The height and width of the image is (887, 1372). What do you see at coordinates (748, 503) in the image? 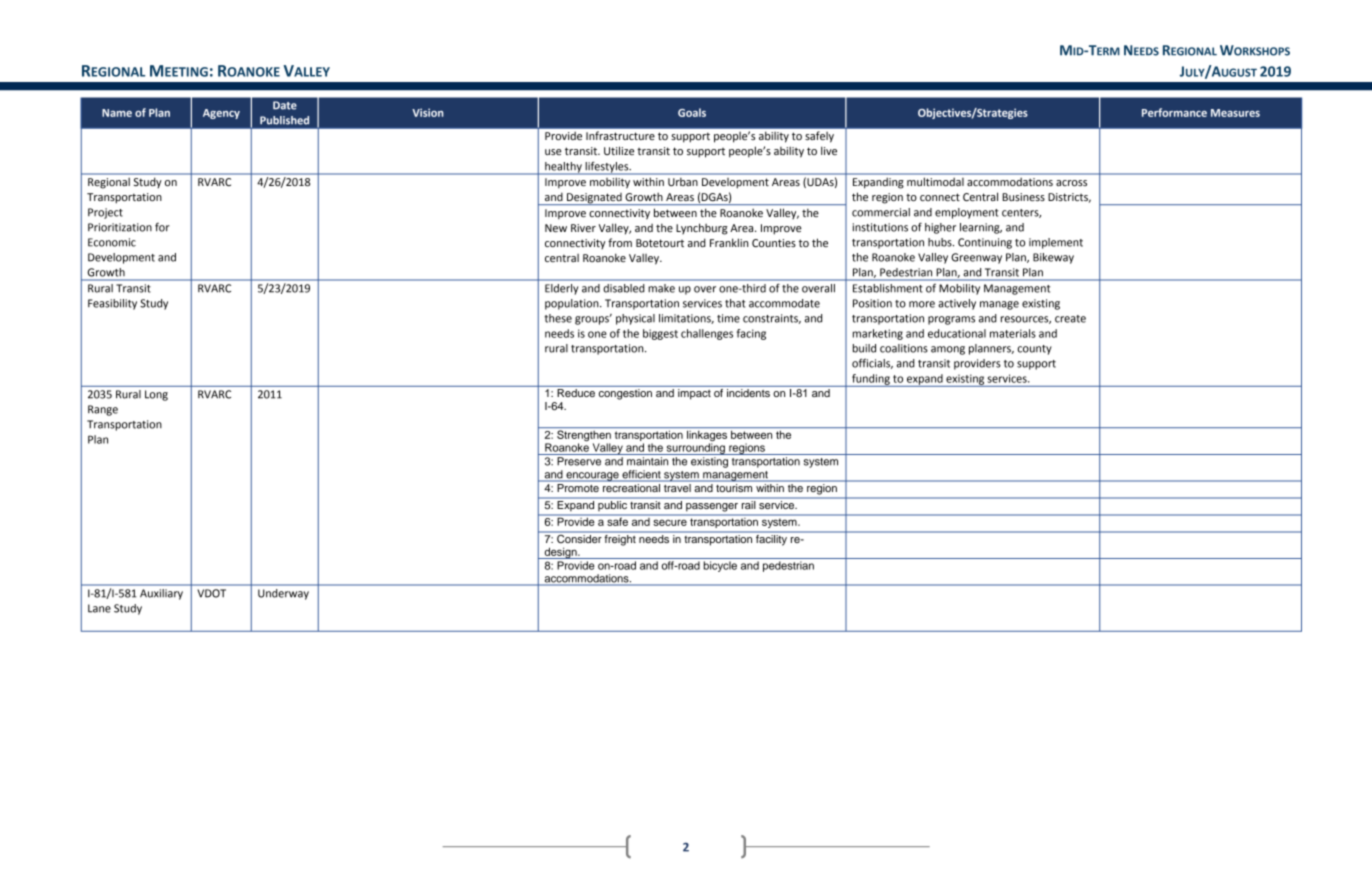
I see `rail` at bounding box center [748, 503].
